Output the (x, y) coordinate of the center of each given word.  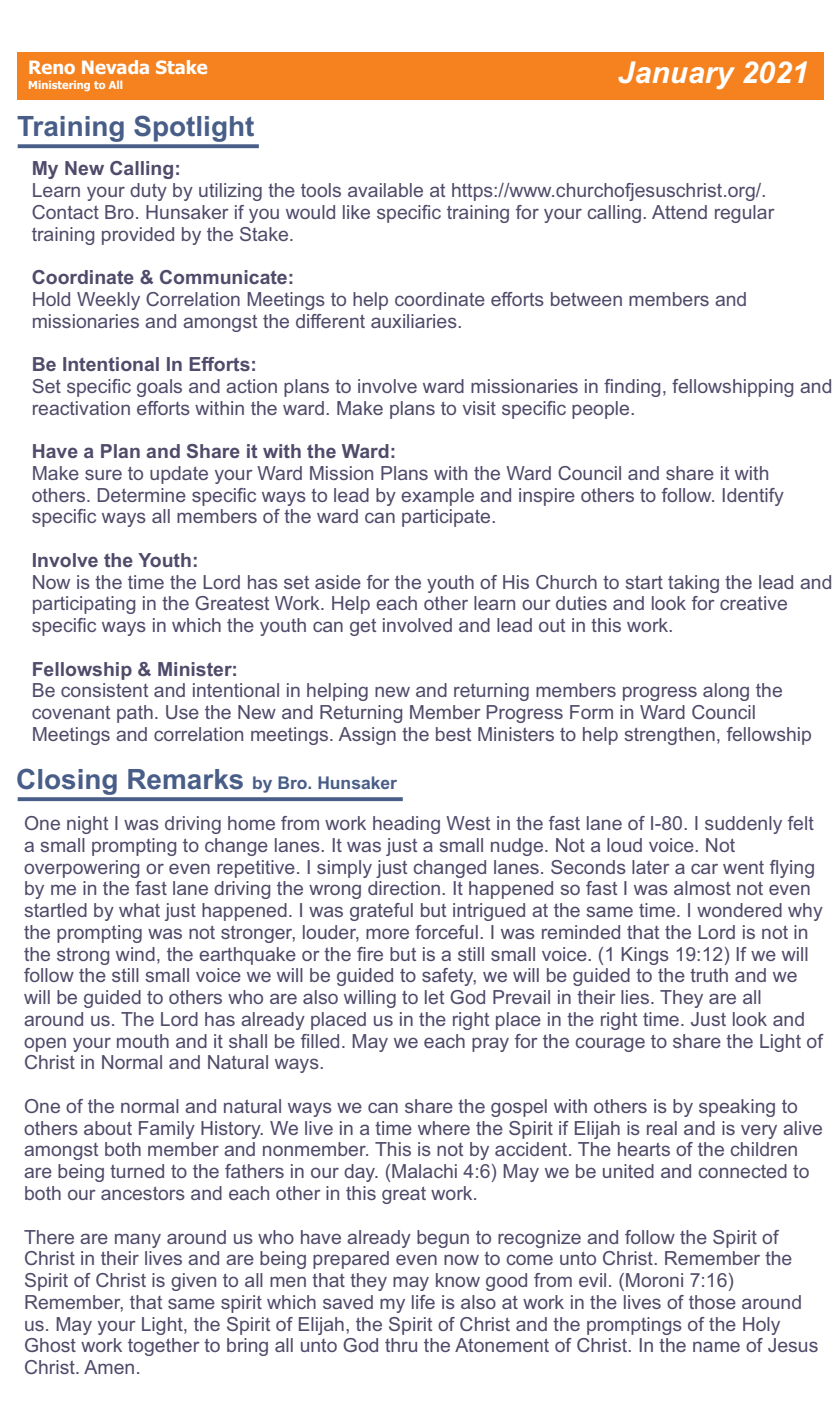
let (434, 997)
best (453, 734)
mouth (143, 1041)
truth (709, 975)
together (164, 1347)
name (716, 1346)
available (385, 190)
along (726, 692)
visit (479, 408)
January (676, 75)
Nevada (115, 67)
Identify (753, 497)
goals (159, 388)
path (135, 714)
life (423, 1302)
